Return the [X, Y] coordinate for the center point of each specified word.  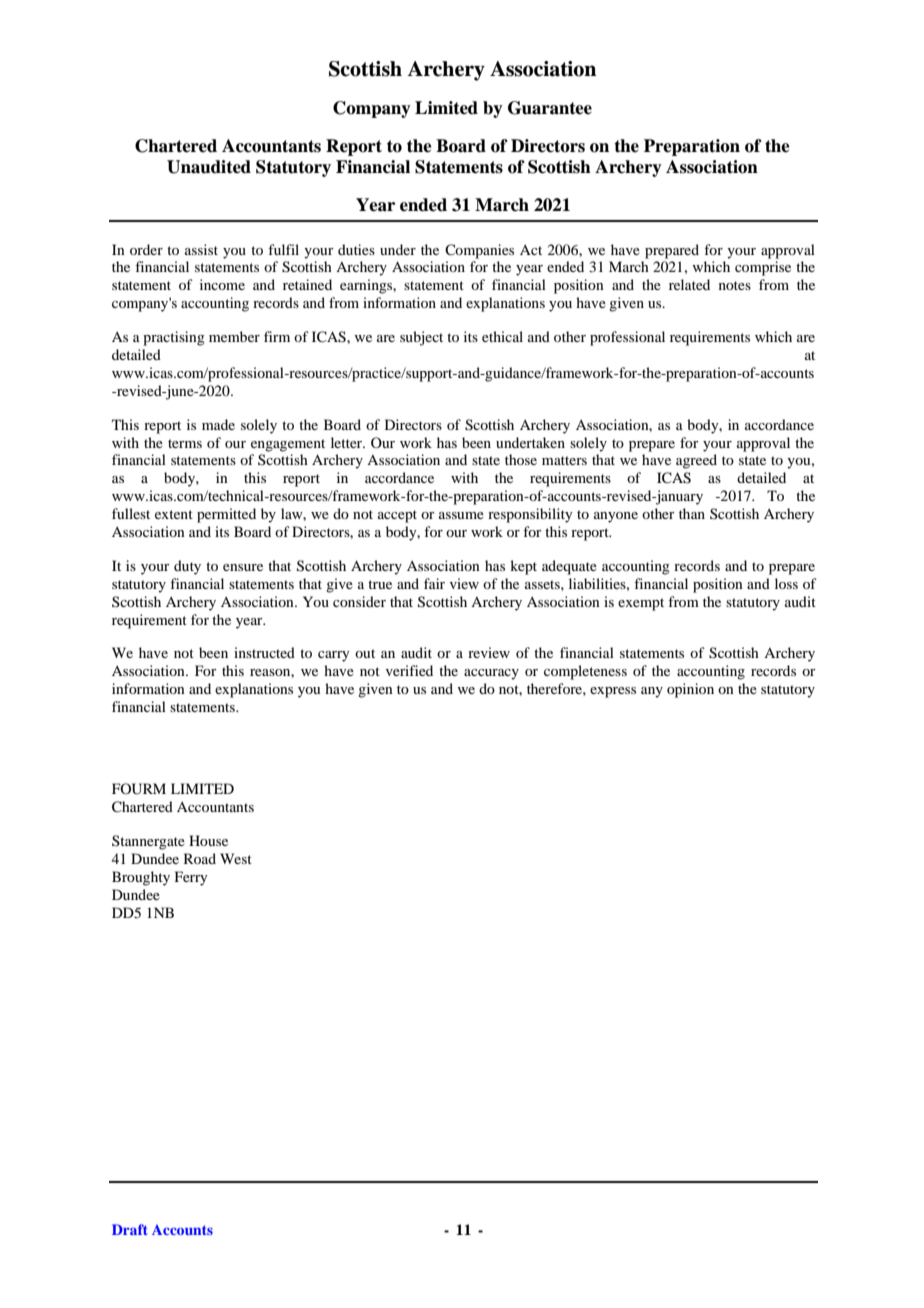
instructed [264, 652]
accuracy [491, 674]
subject [421, 338]
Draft [130, 1229]
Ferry [191, 878]
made [218, 424]
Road [200, 858]
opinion [690, 690]
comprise [763, 268]
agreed [696, 461]
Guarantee [550, 108]
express [613, 692]
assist [201, 249]
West [236, 858]
